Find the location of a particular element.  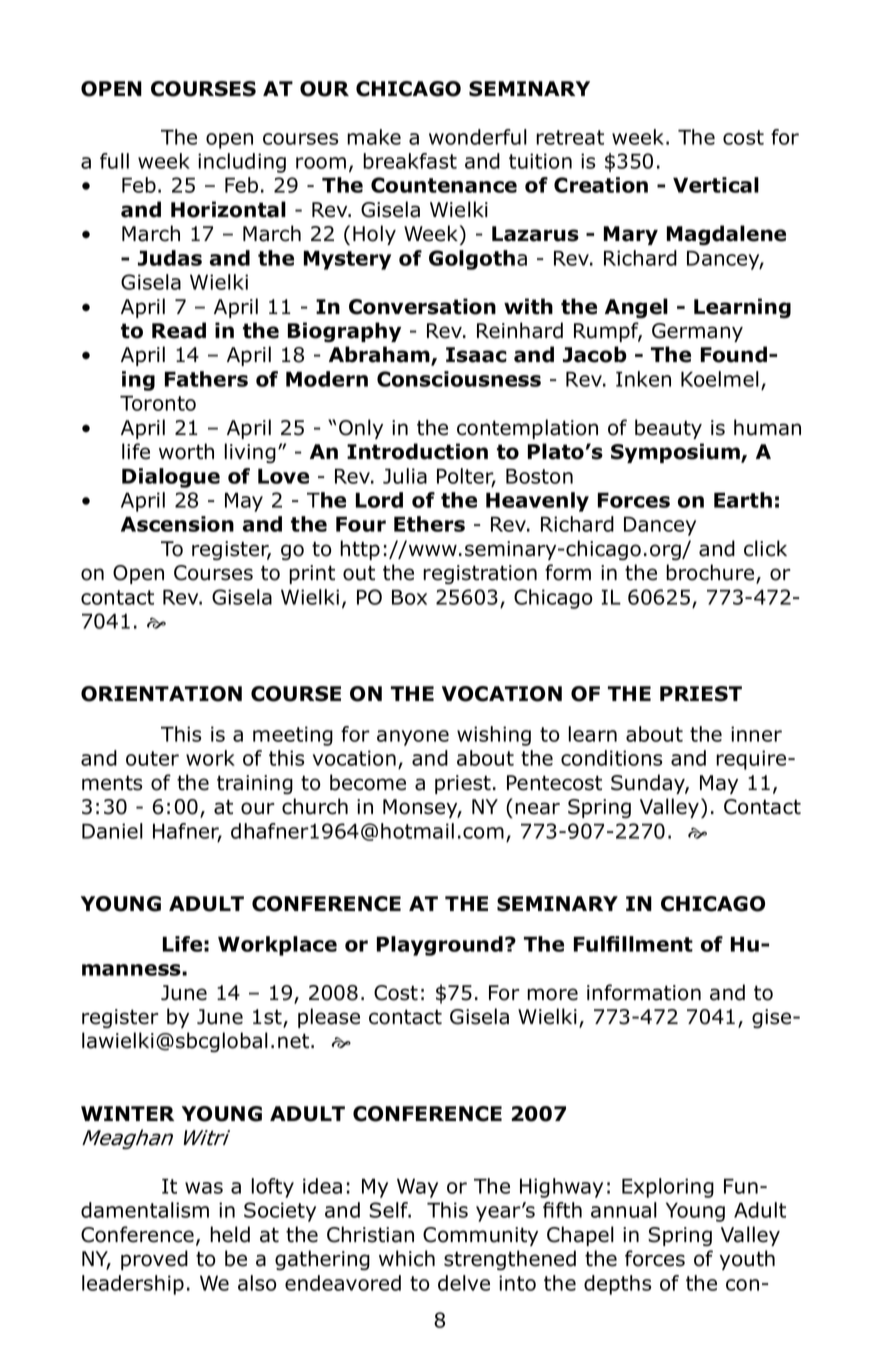

Playground is located at coordinates (440, 946).
